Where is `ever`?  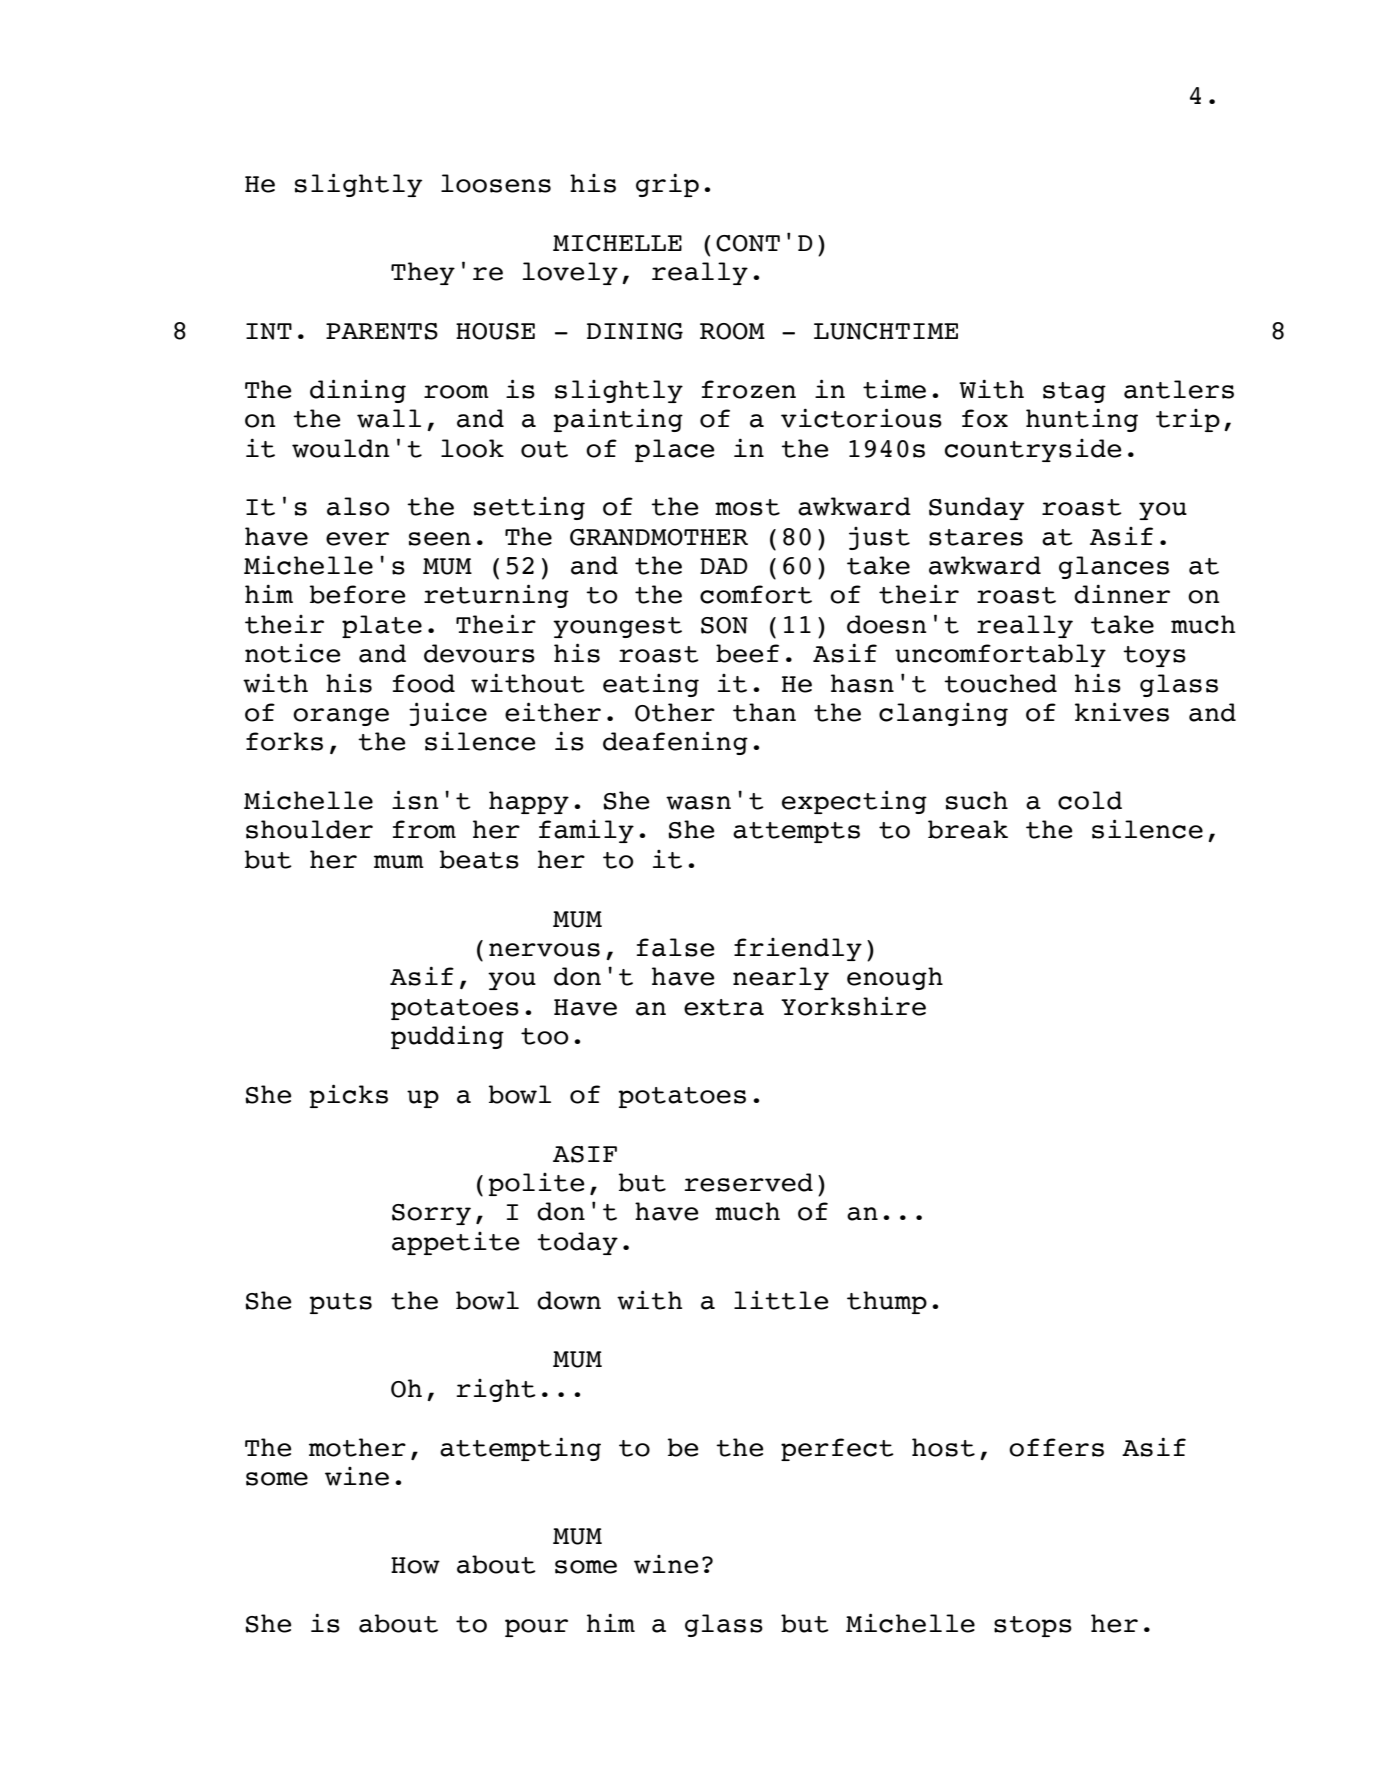
ever is located at coordinates (357, 539).
